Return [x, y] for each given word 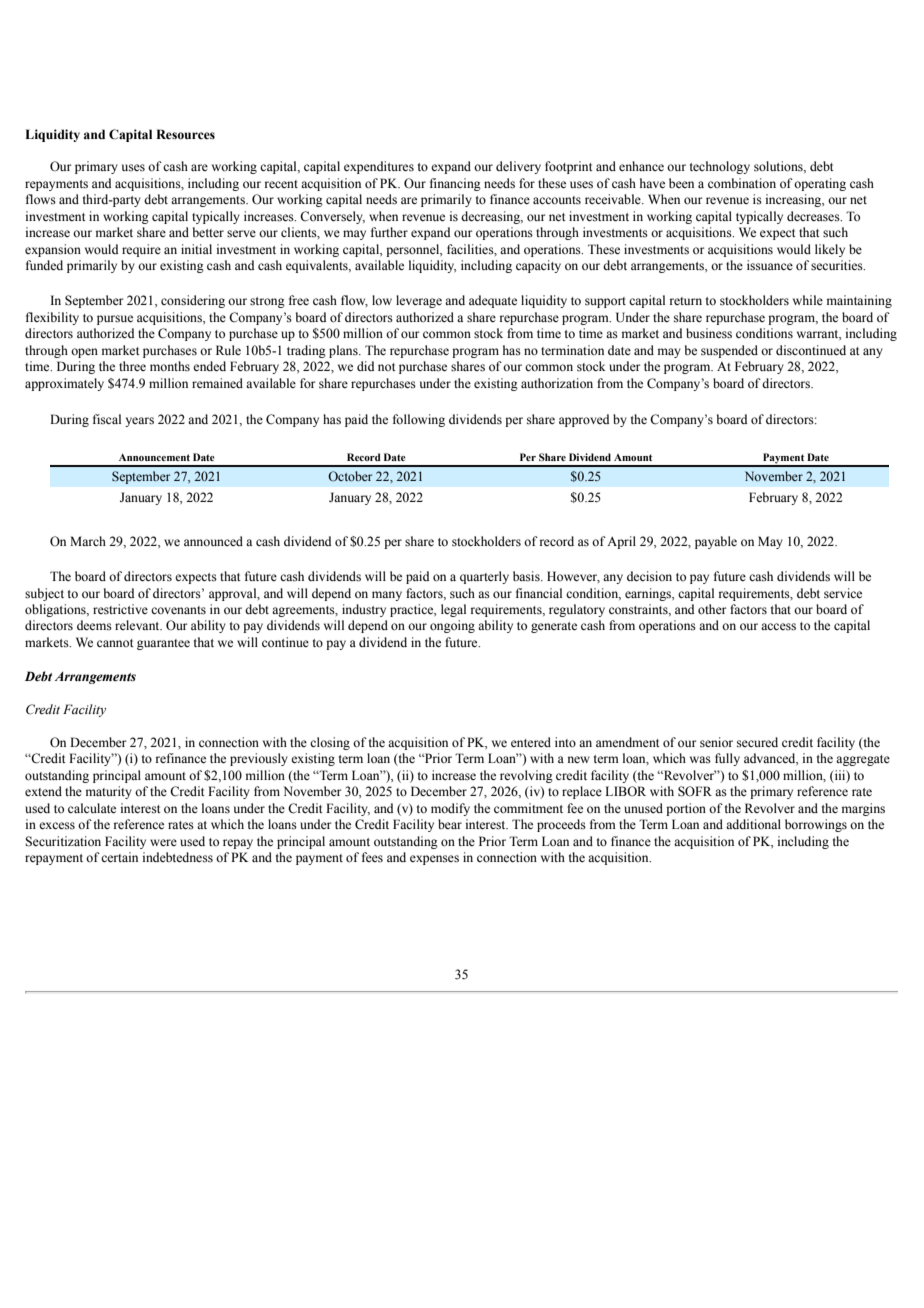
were [163, 842]
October [350, 476]
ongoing [452, 626]
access [778, 627]
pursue [115, 320]
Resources [185, 134]
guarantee [163, 644]
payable [716, 542]
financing [455, 184]
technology [720, 167]
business [709, 333]
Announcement [154, 457]
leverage [419, 301]
